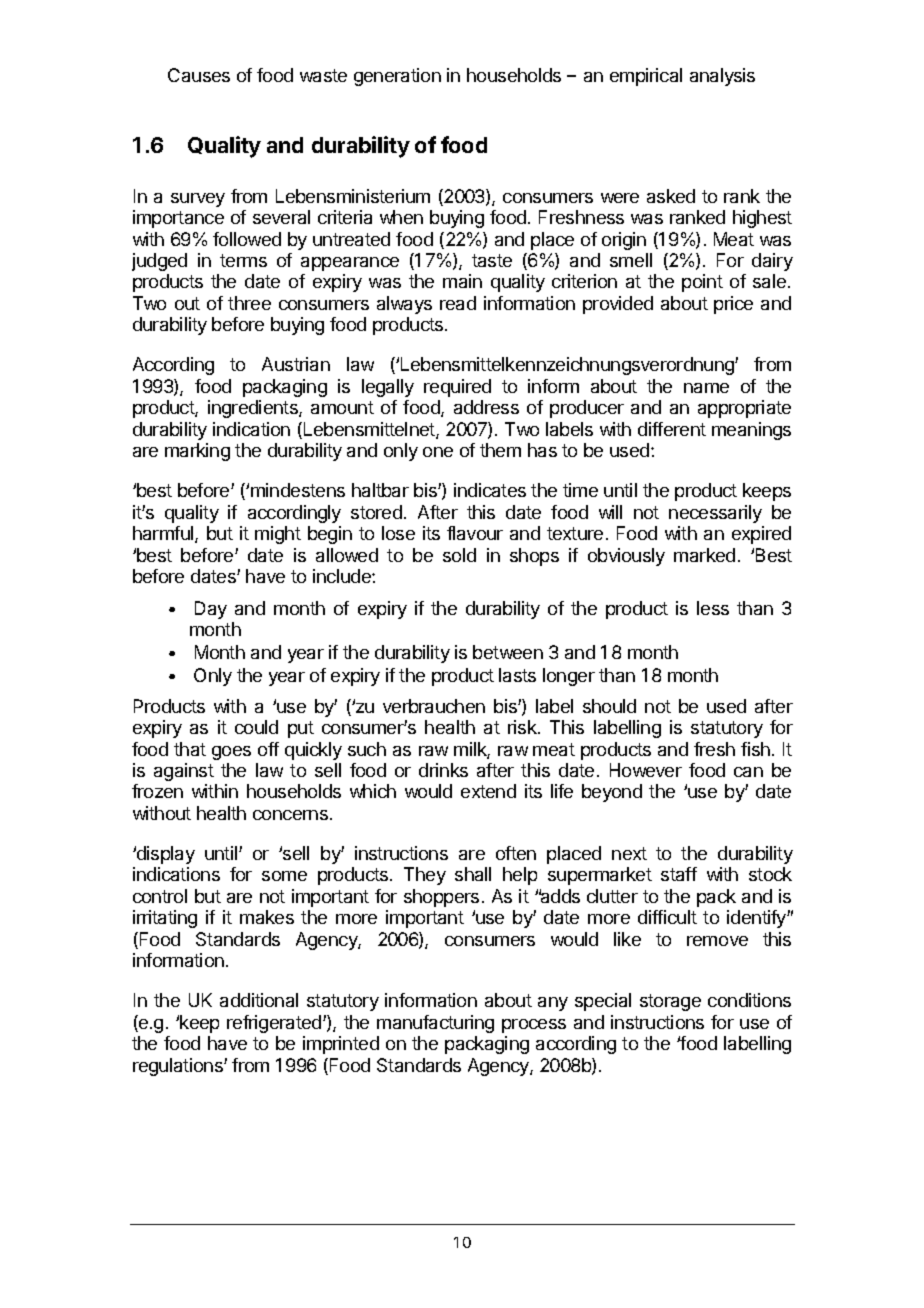 The height and width of the page is (1308, 924). What do you see at coordinates (275, 1024) in the page?
I see `refrigerated` at bounding box center [275, 1024].
